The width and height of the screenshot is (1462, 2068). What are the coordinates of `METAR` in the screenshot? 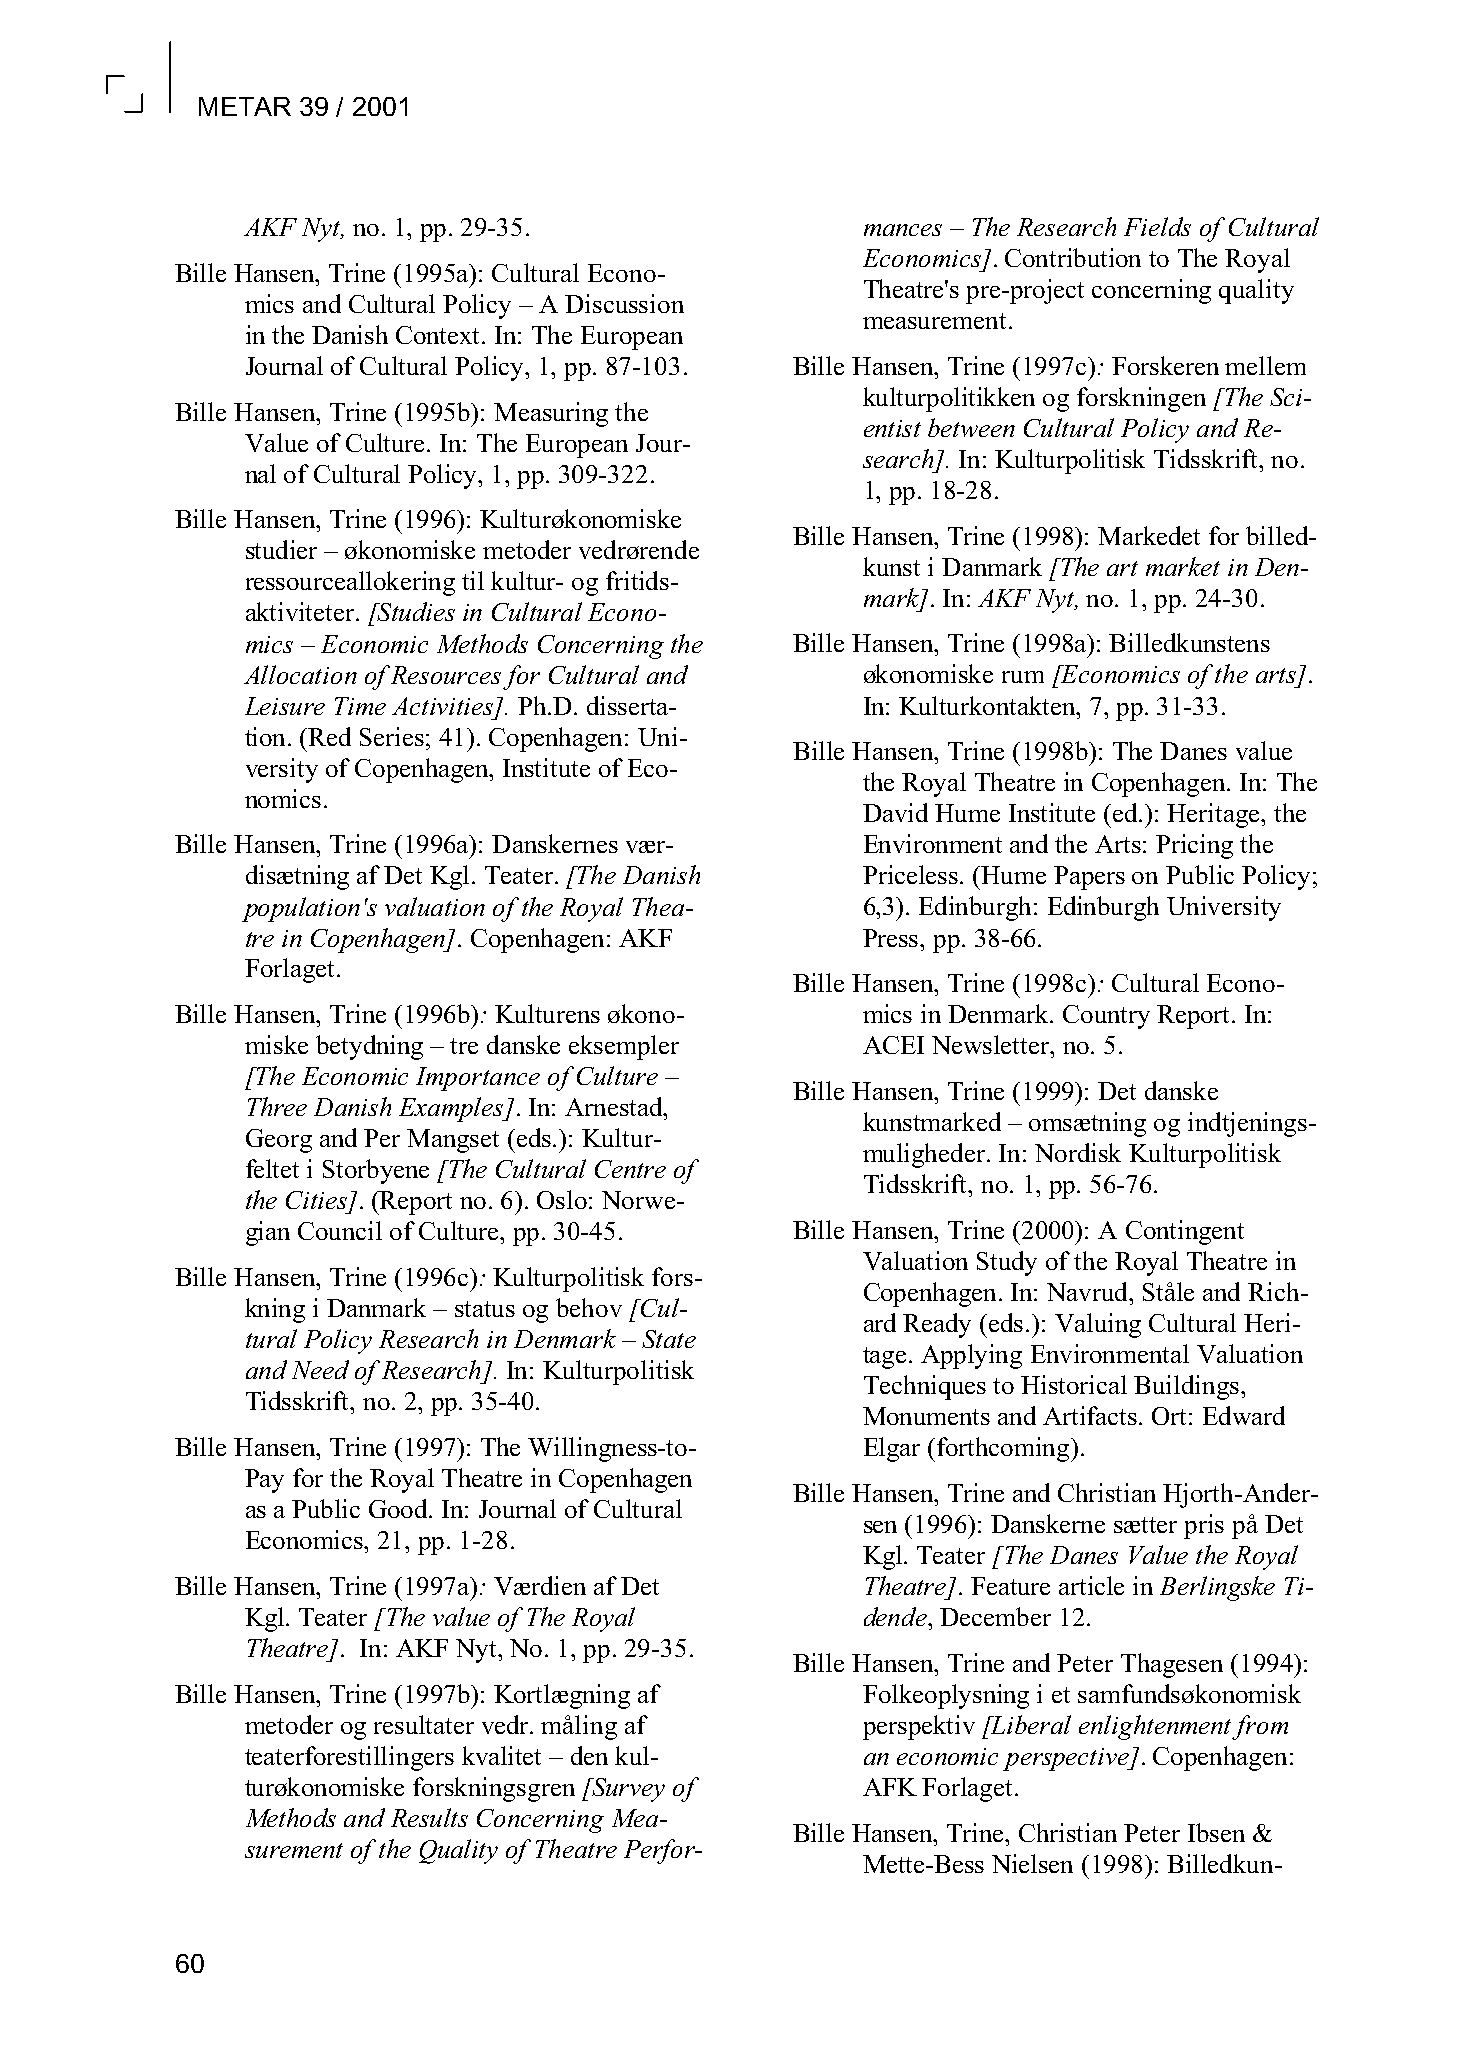 It's located at (245, 106).
